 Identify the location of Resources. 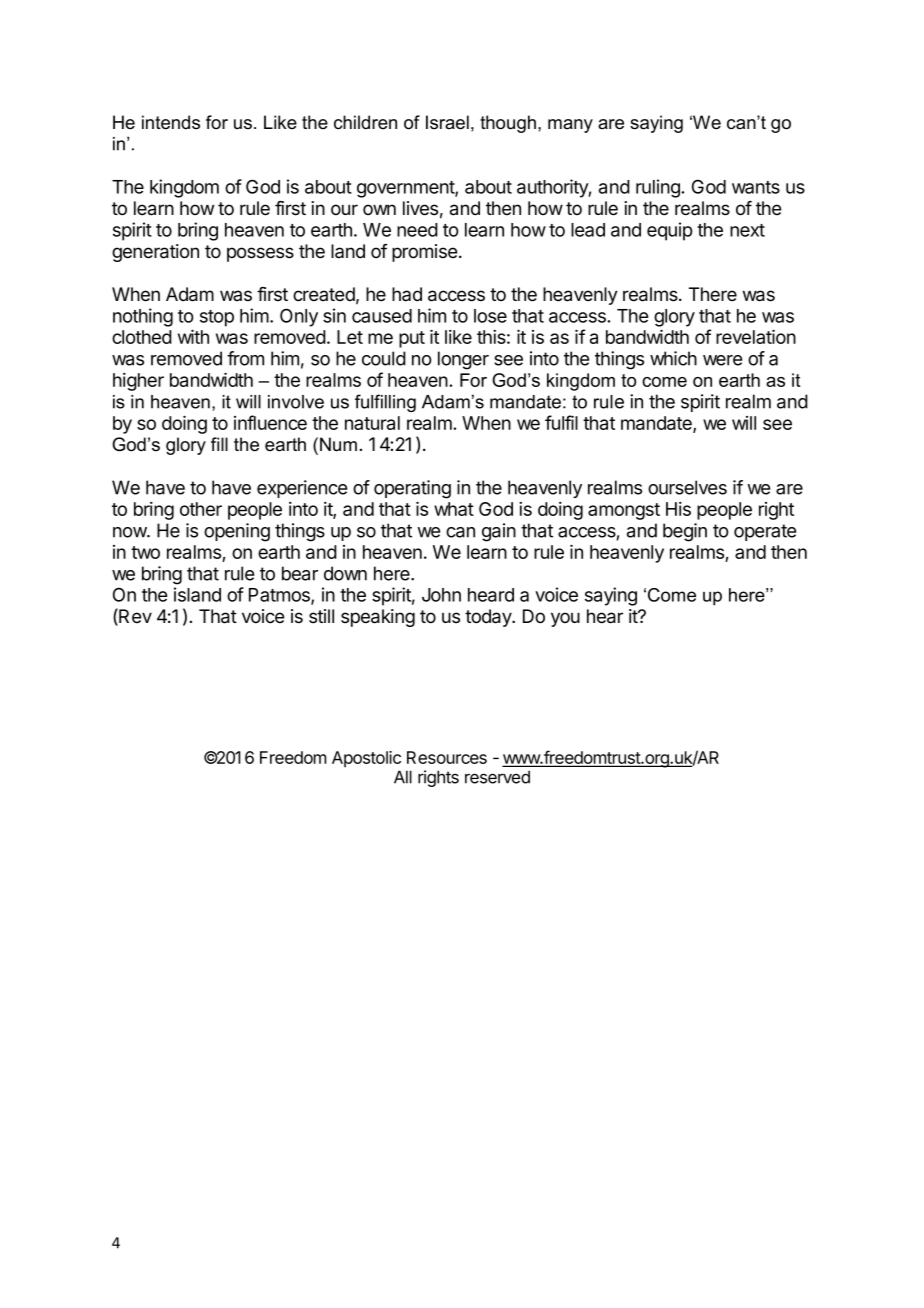
(447, 757).
